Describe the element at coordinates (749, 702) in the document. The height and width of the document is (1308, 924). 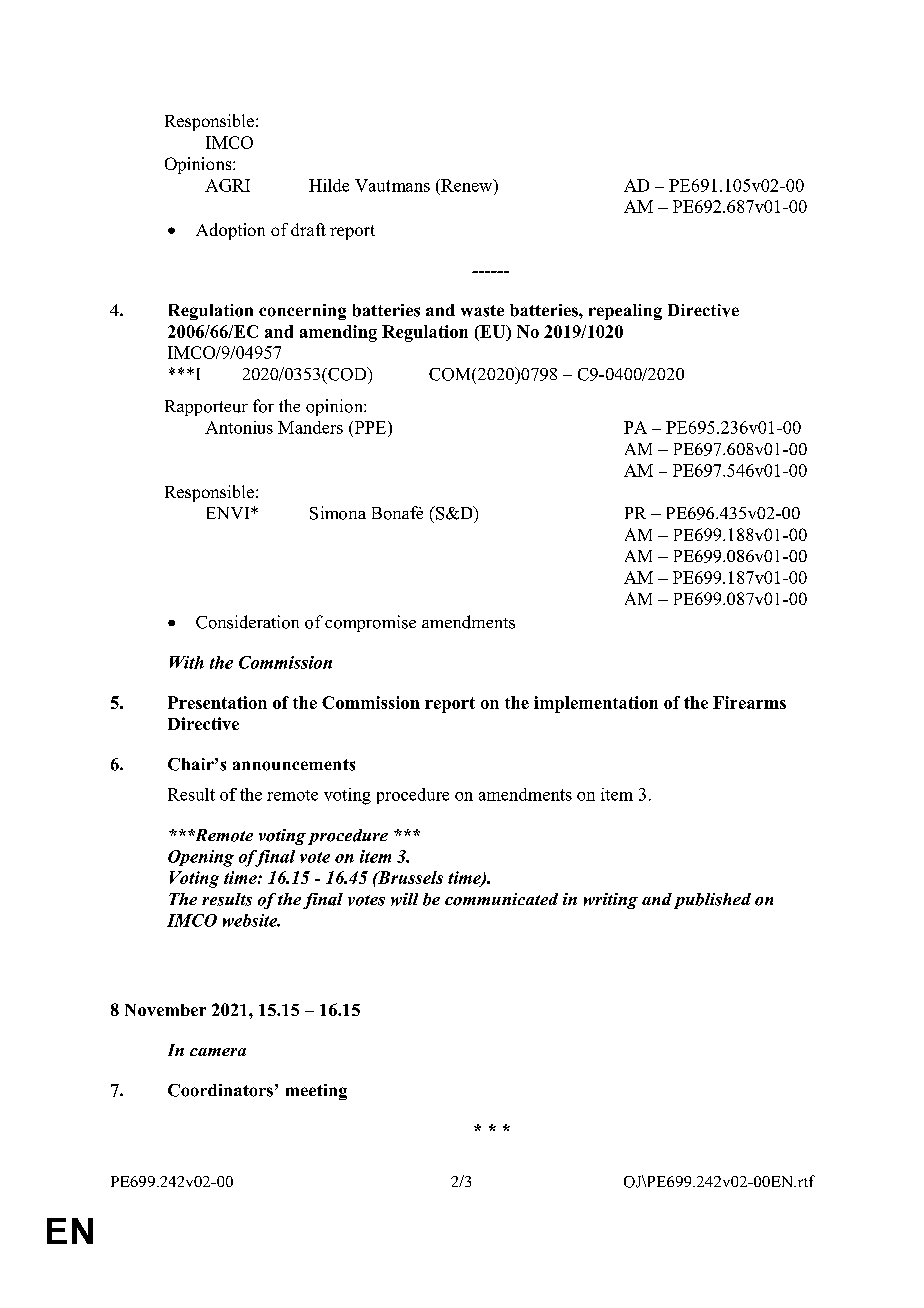
I see `Firearms` at that location.
